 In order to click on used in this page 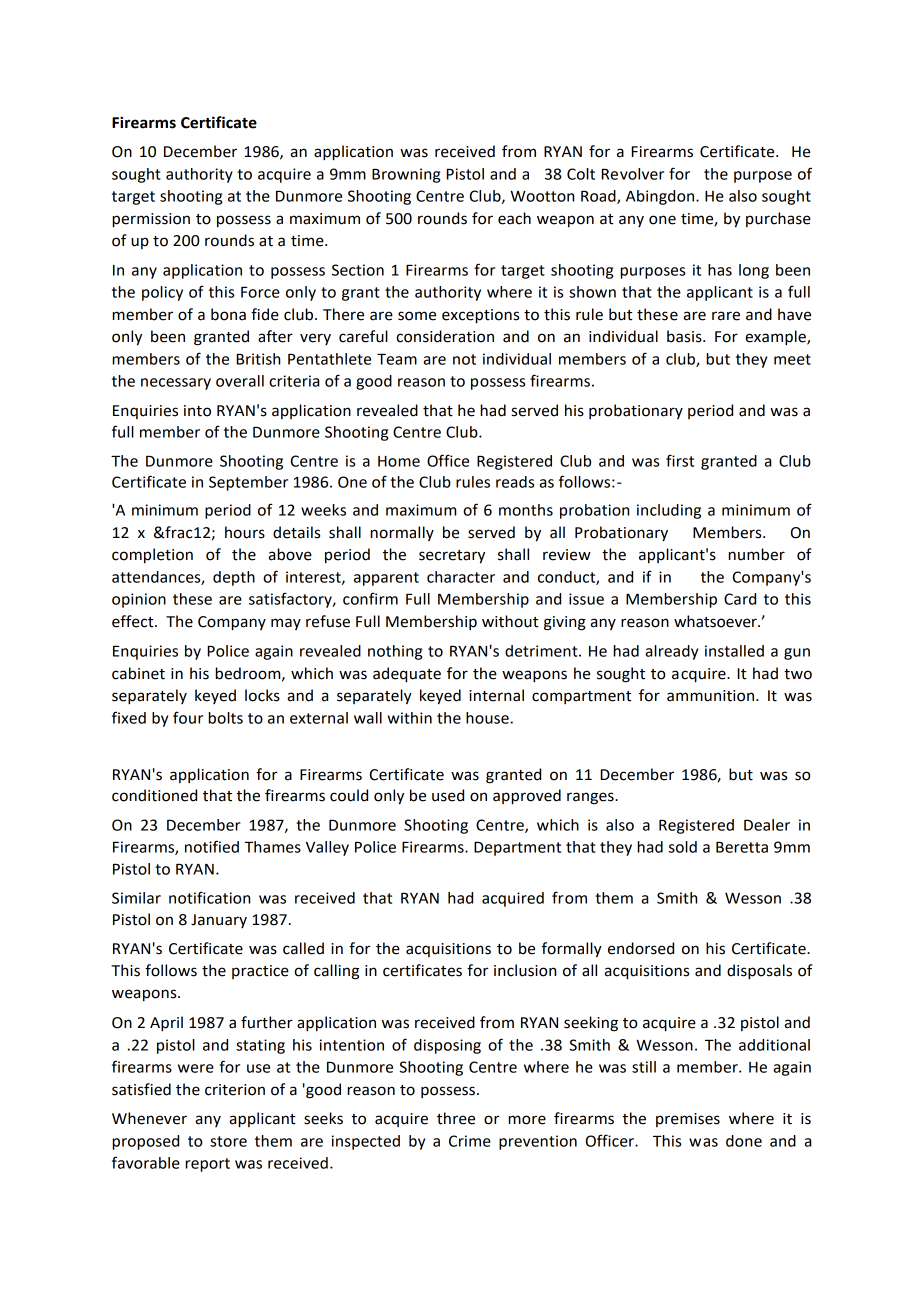, I will do `click(448, 795)`.
